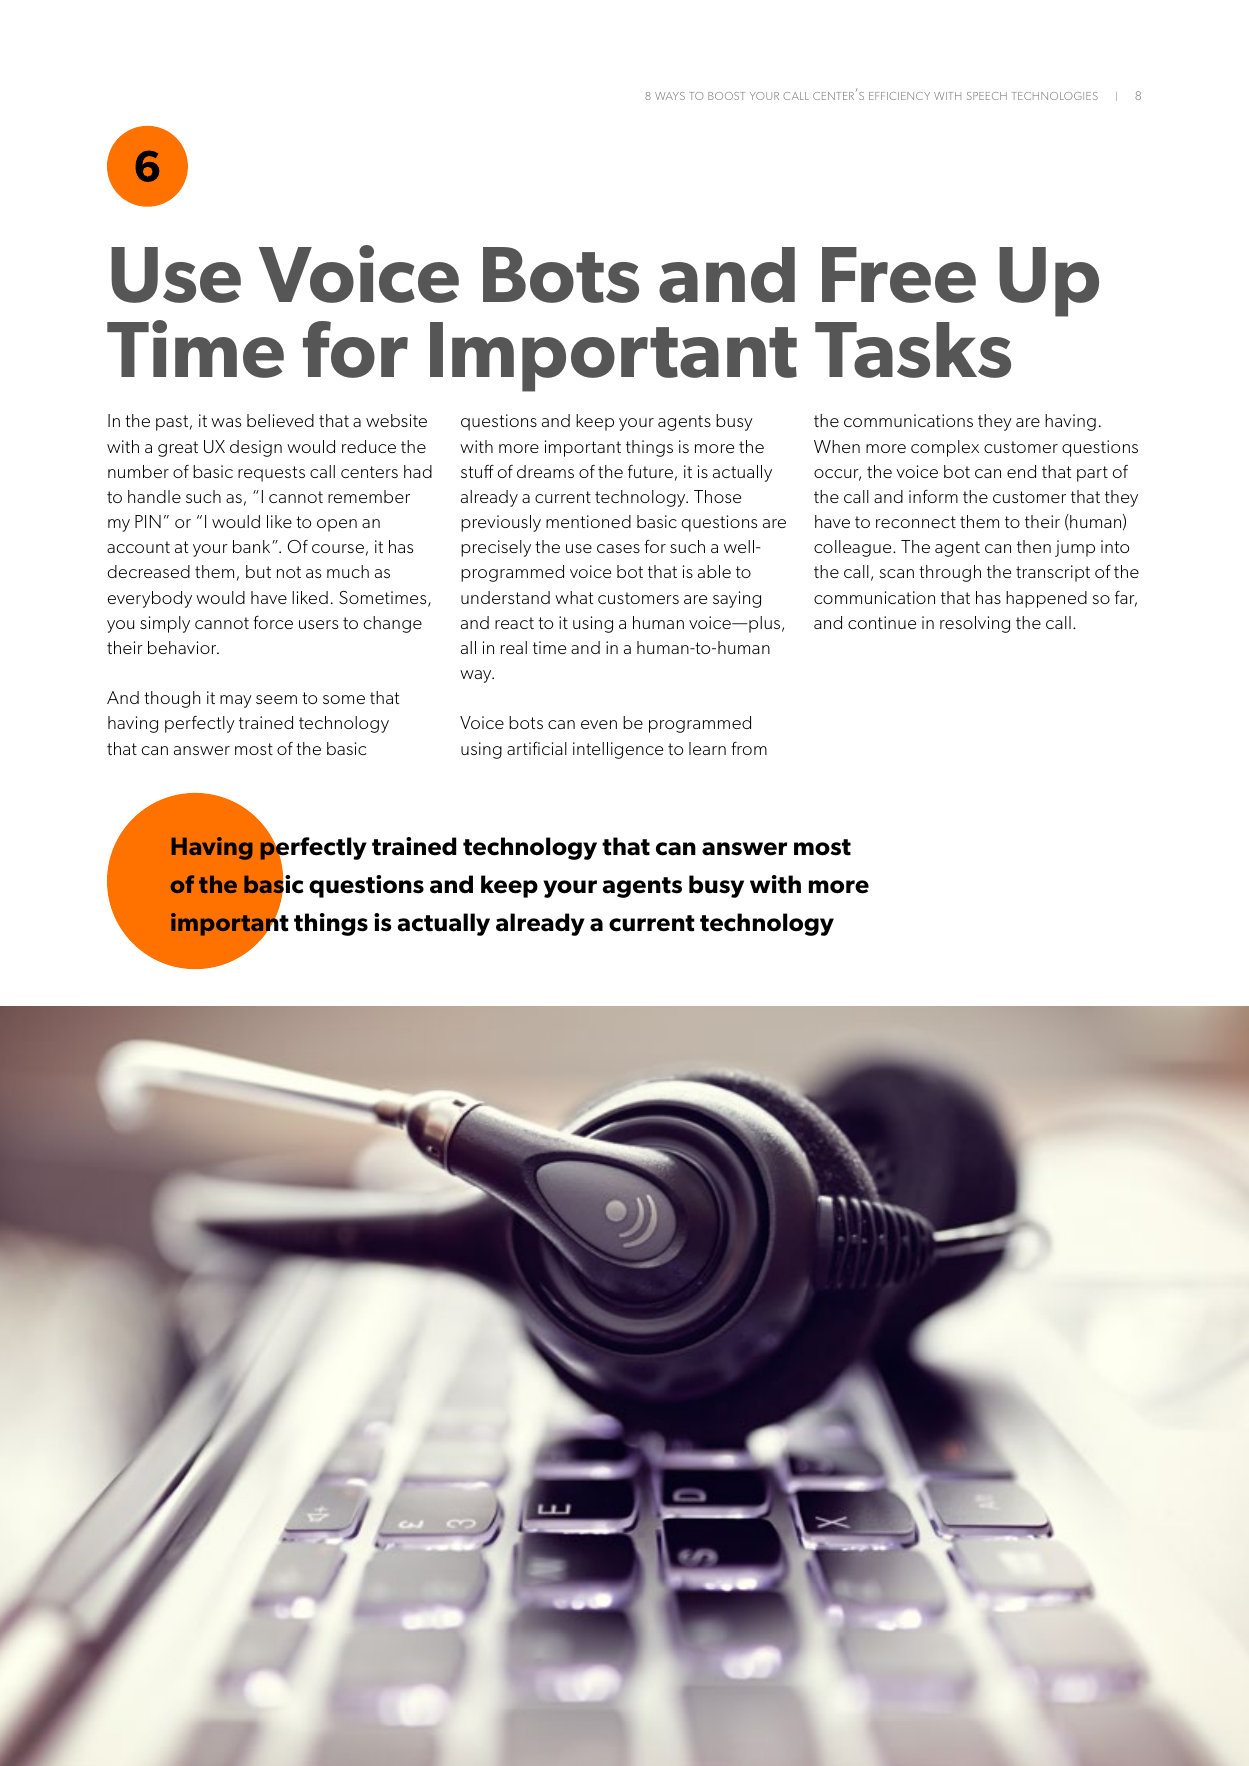 This image has width=1249, height=1766. I want to click on Free, so click(899, 275).
